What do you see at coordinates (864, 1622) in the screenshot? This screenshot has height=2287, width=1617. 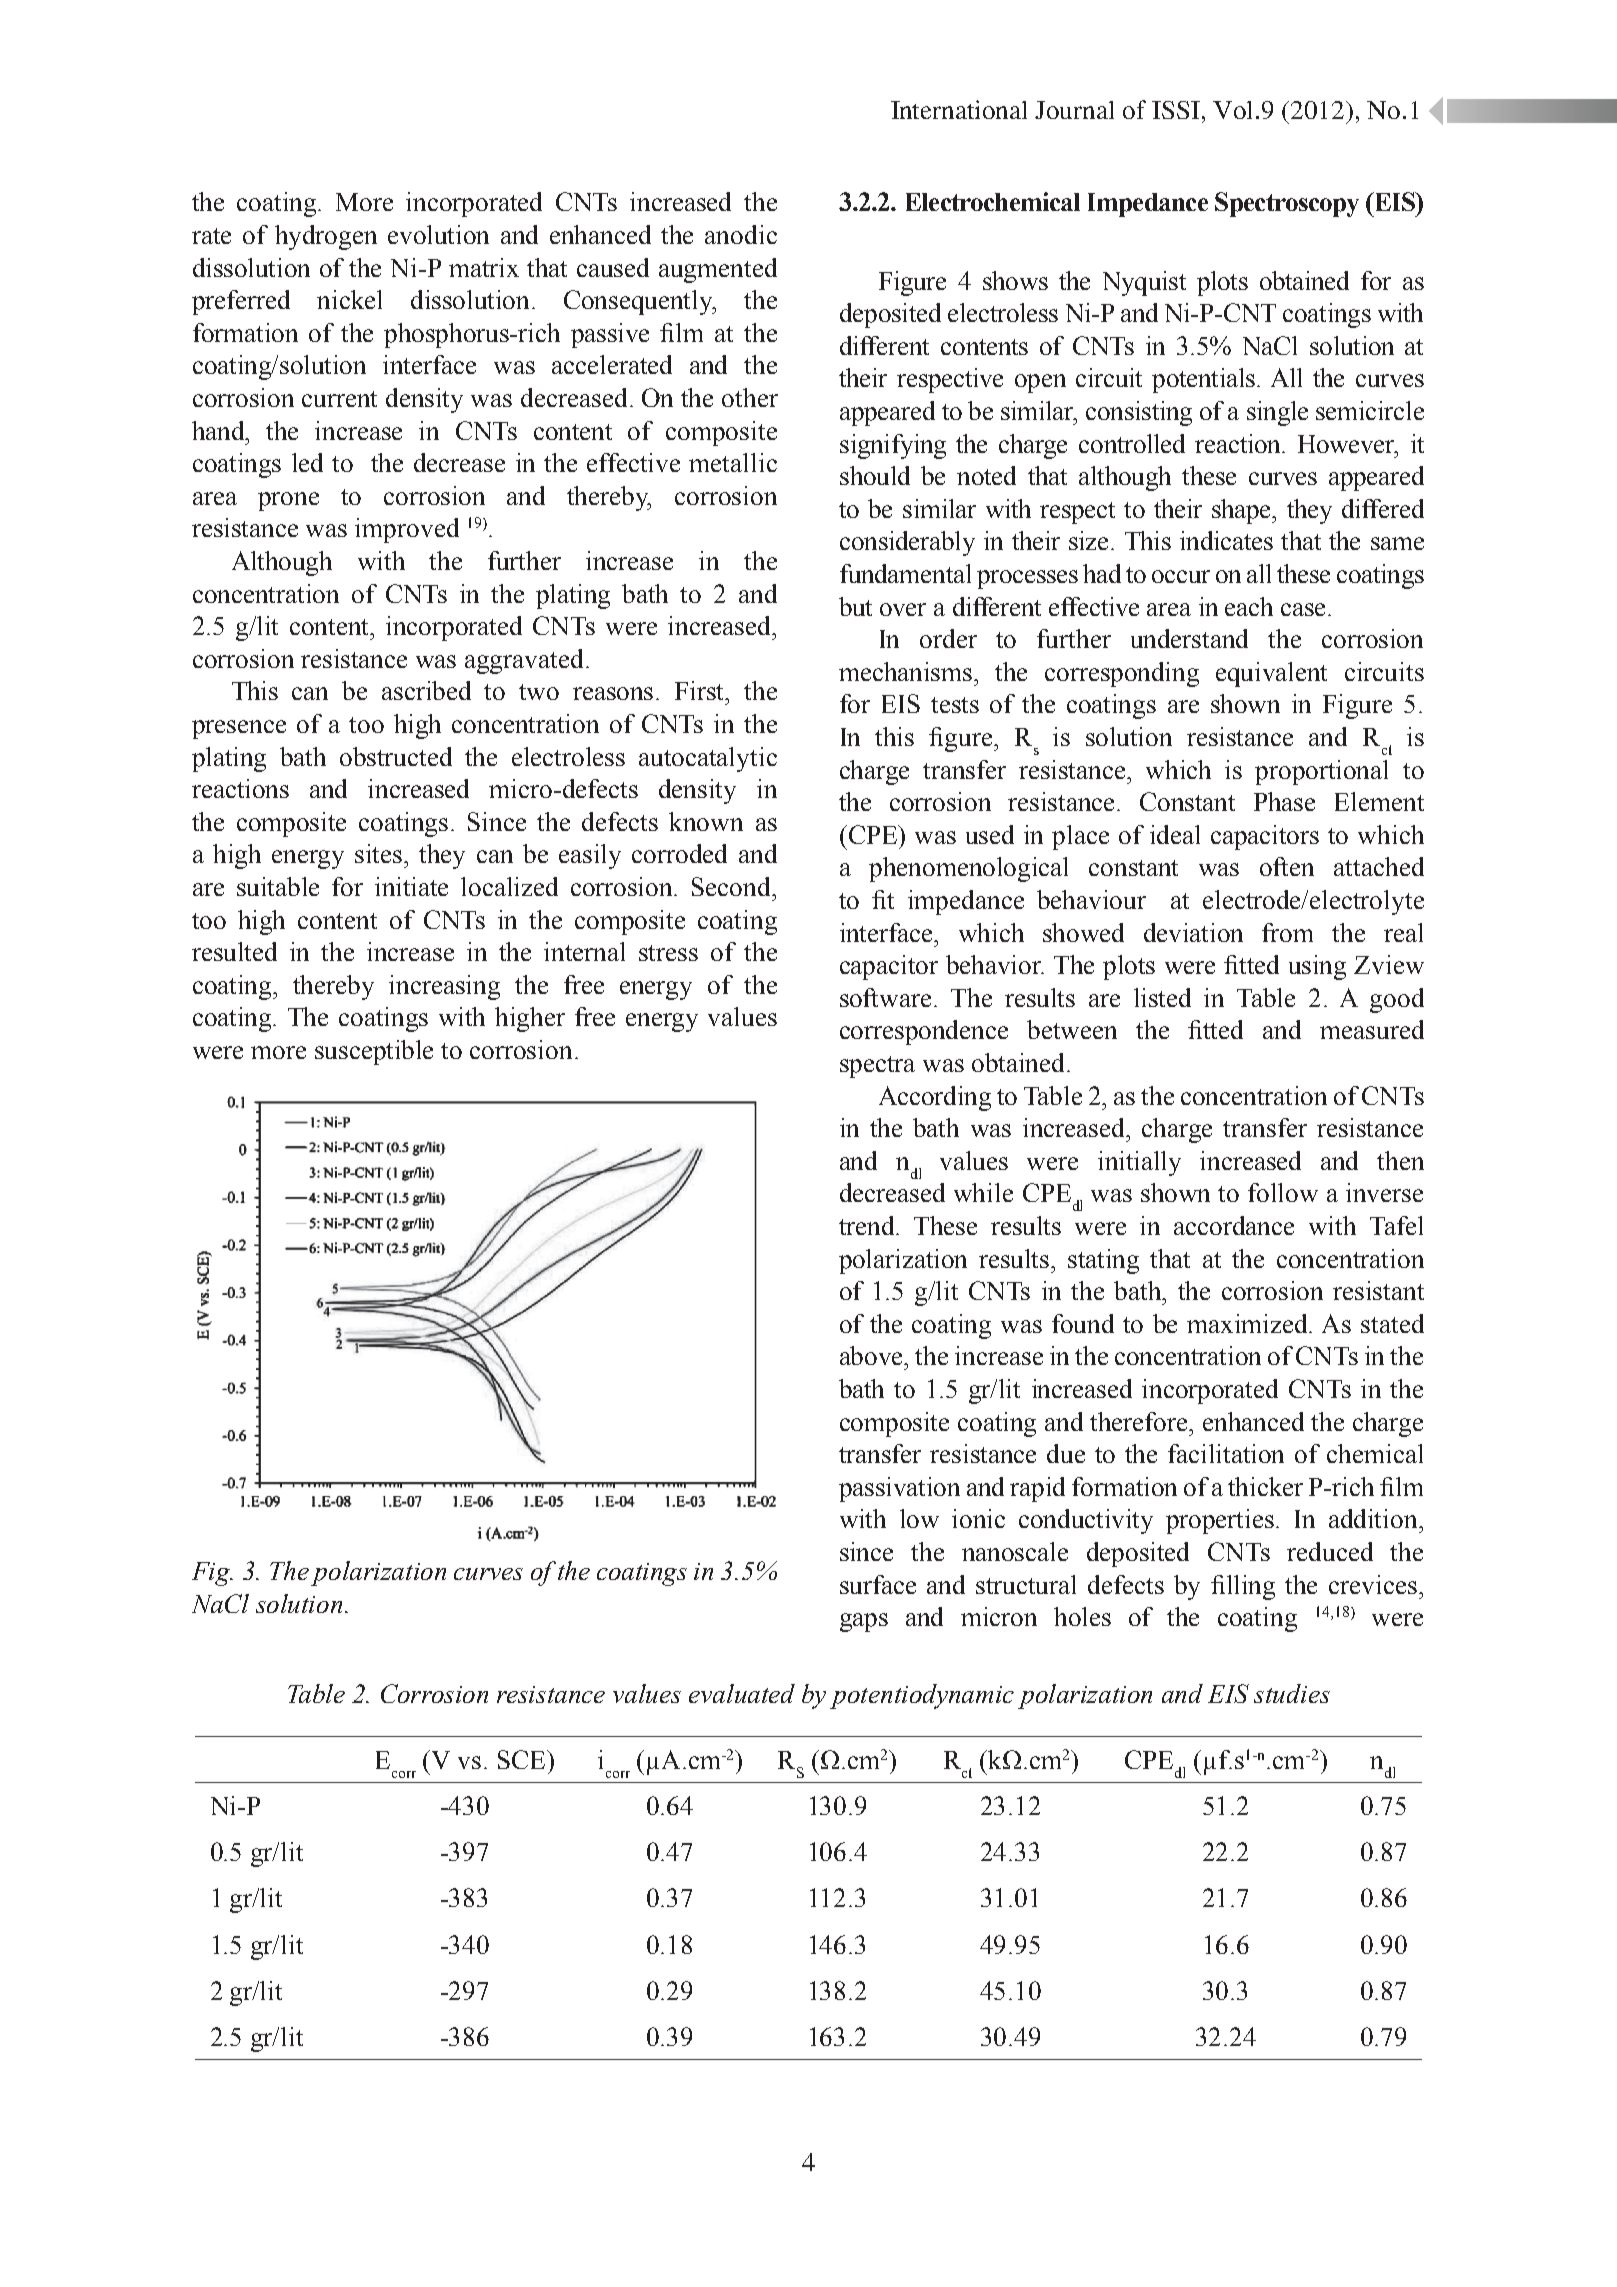 I see `gaps` at bounding box center [864, 1622].
